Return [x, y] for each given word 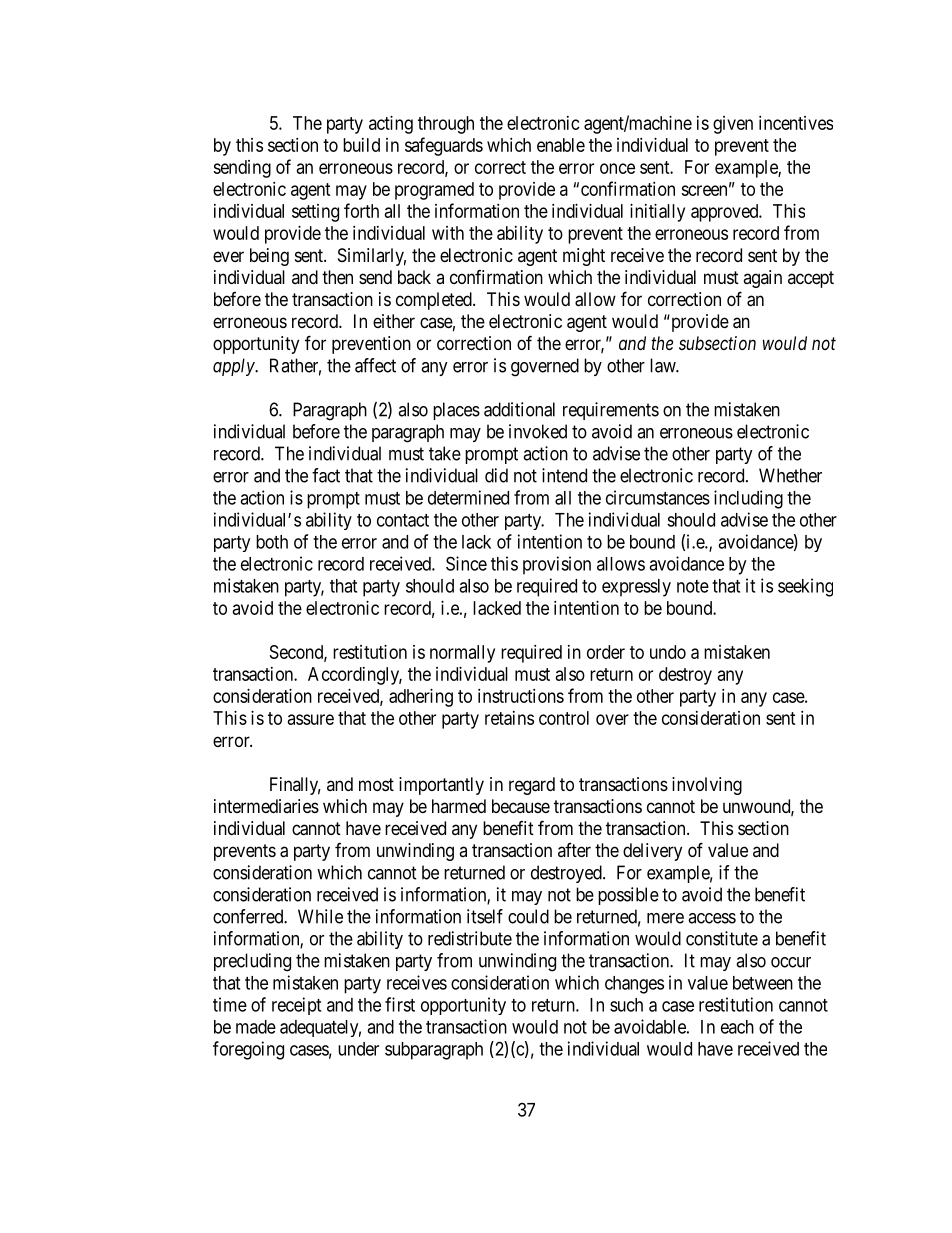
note [693, 586]
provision [557, 565]
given [733, 125]
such [626, 1005]
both [272, 542]
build [361, 145]
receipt [296, 1006]
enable [561, 145]
